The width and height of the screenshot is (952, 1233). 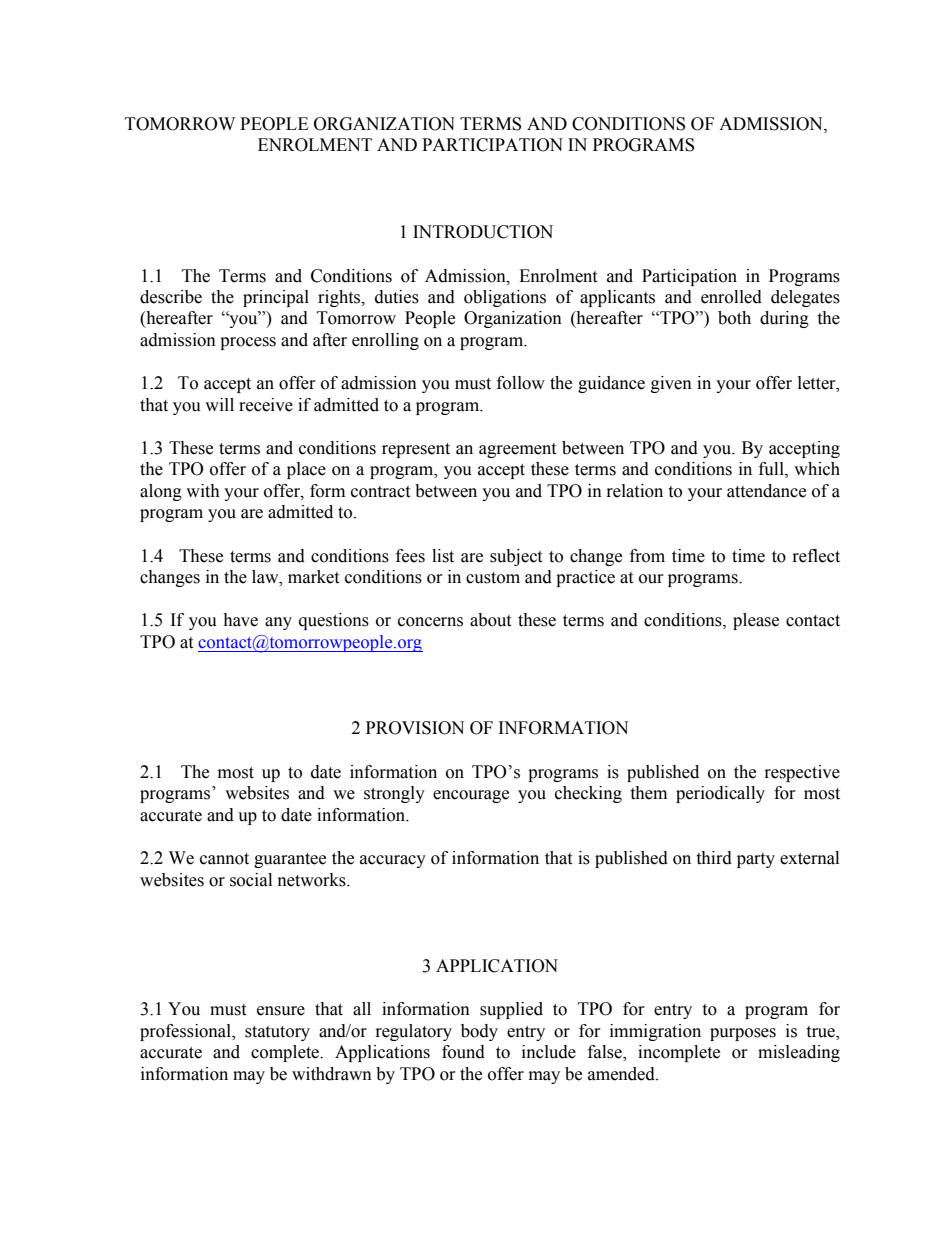 What do you see at coordinates (517, 450) in the screenshot?
I see `agreement` at bounding box center [517, 450].
